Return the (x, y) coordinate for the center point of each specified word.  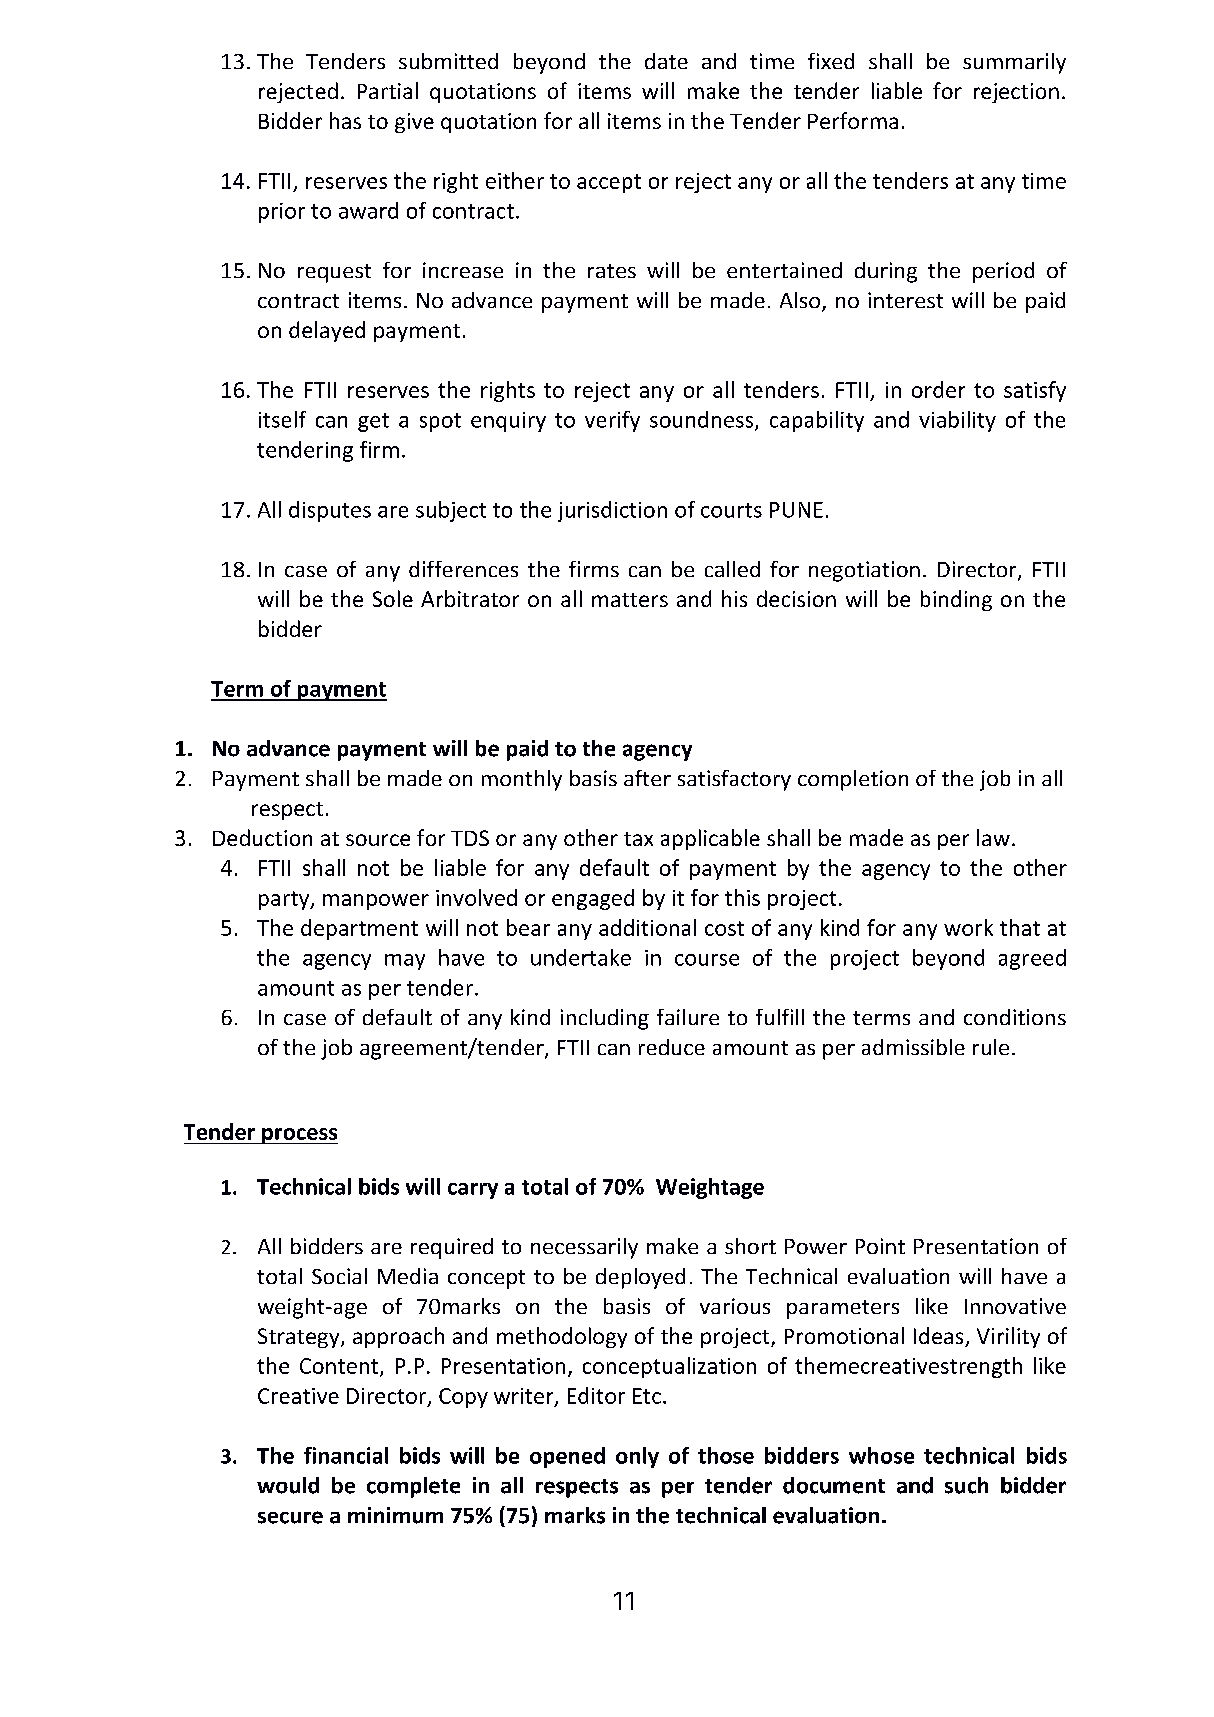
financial (346, 1455)
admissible (913, 1047)
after (647, 778)
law (993, 837)
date (666, 61)
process (299, 1136)
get (373, 422)
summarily (1014, 63)
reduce (672, 1047)
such (966, 1485)
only (637, 1457)
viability (957, 421)
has (345, 120)
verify (612, 421)
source (378, 840)
